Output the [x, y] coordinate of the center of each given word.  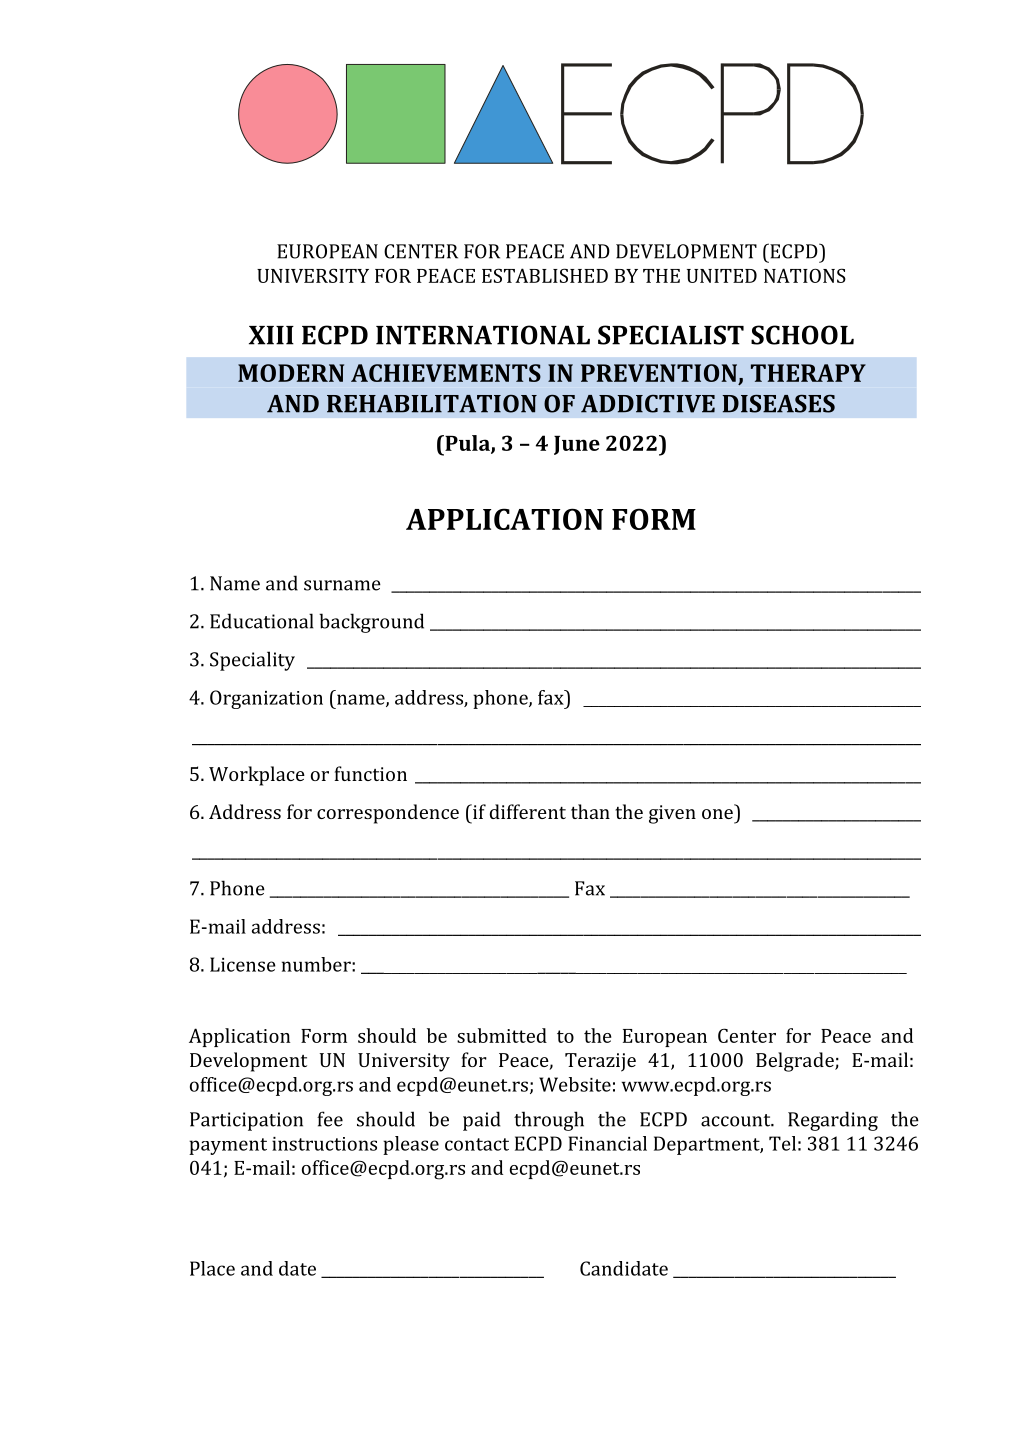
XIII [271, 335]
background [371, 623]
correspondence [388, 814]
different [528, 811]
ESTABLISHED [545, 275]
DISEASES [778, 404]
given [672, 814]
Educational [261, 621]
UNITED [722, 276]
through [549, 1121]
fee [330, 1119]
